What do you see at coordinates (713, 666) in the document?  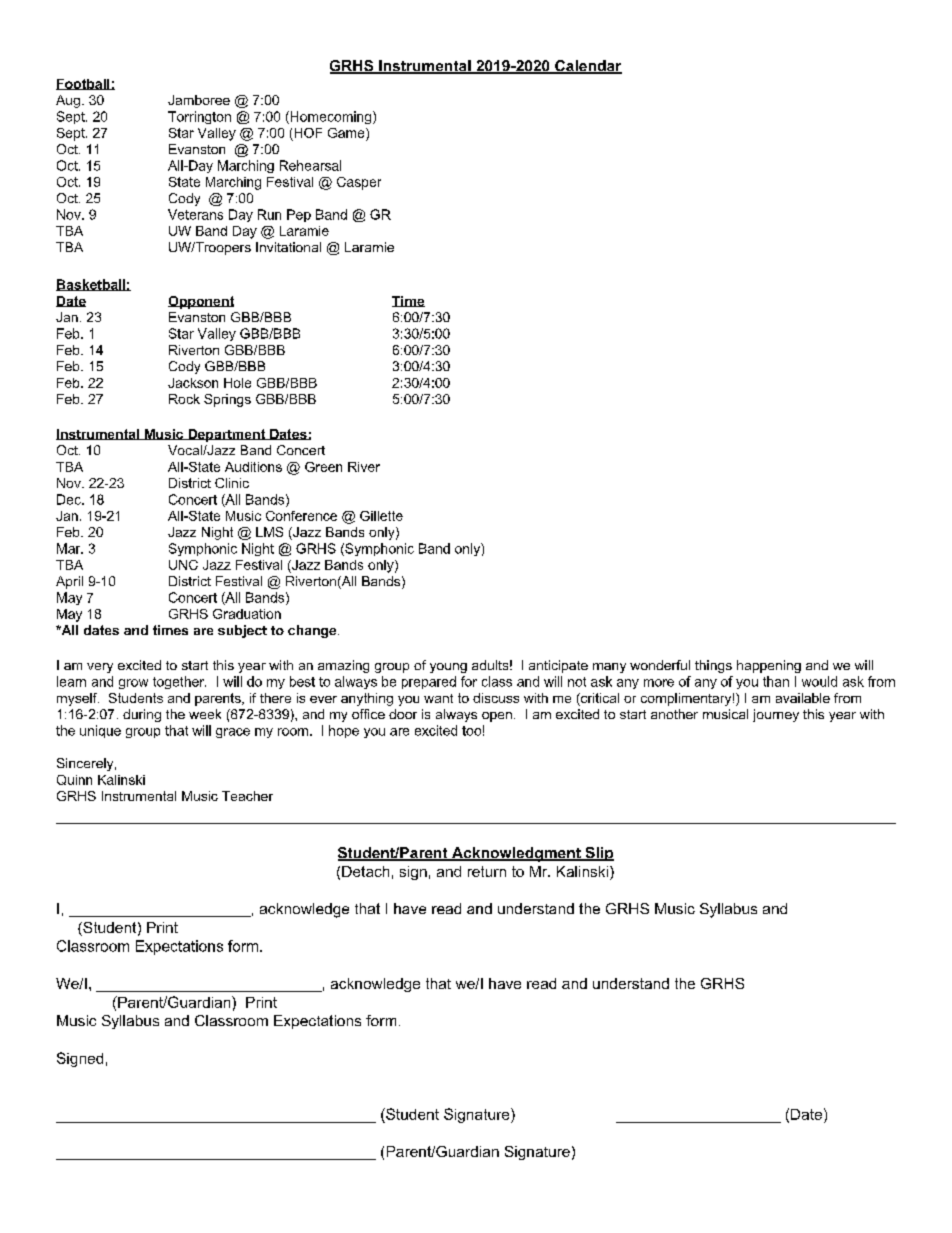 I see `things` at bounding box center [713, 666].
